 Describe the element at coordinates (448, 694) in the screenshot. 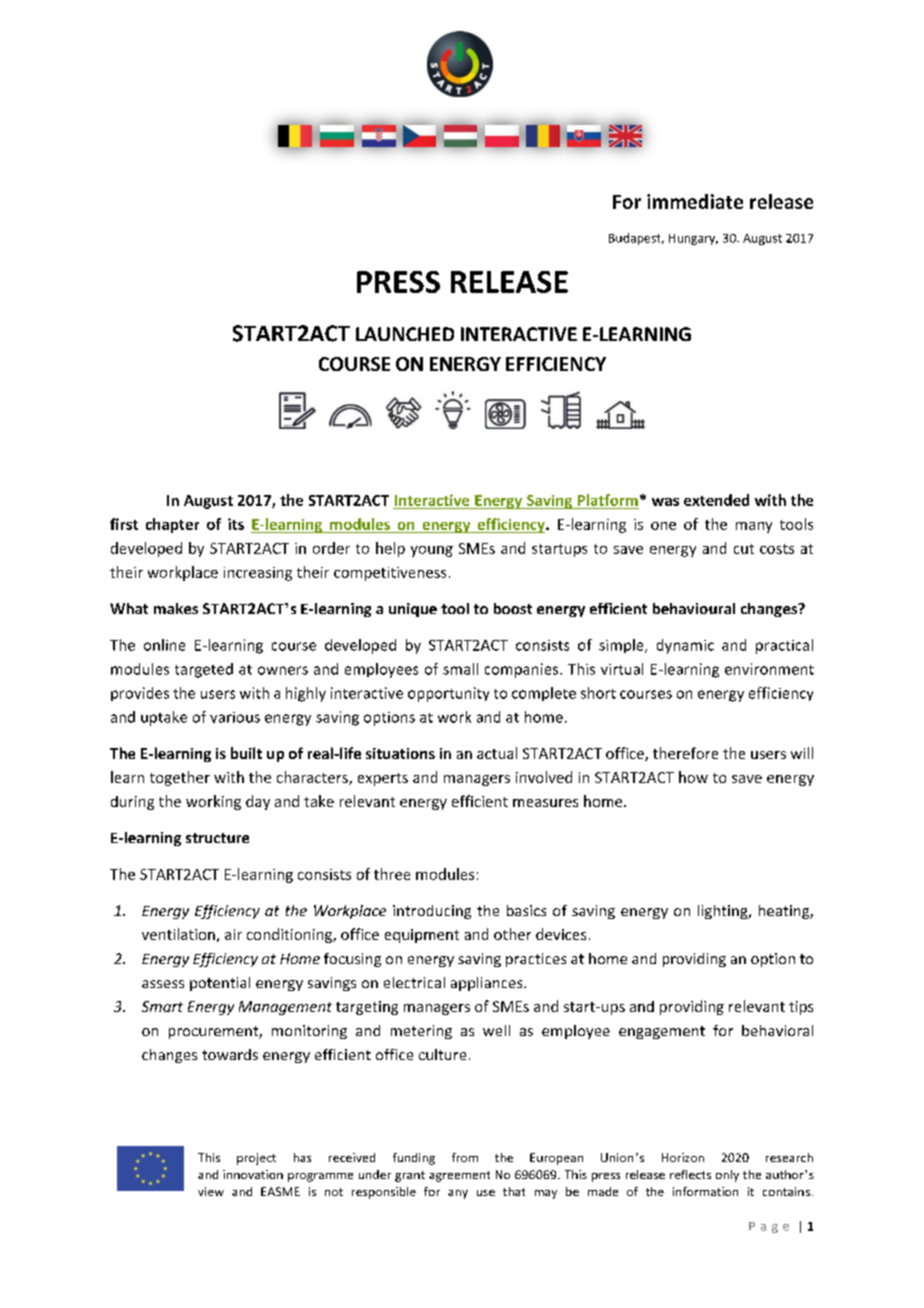

I see `opportunity` at that location.
